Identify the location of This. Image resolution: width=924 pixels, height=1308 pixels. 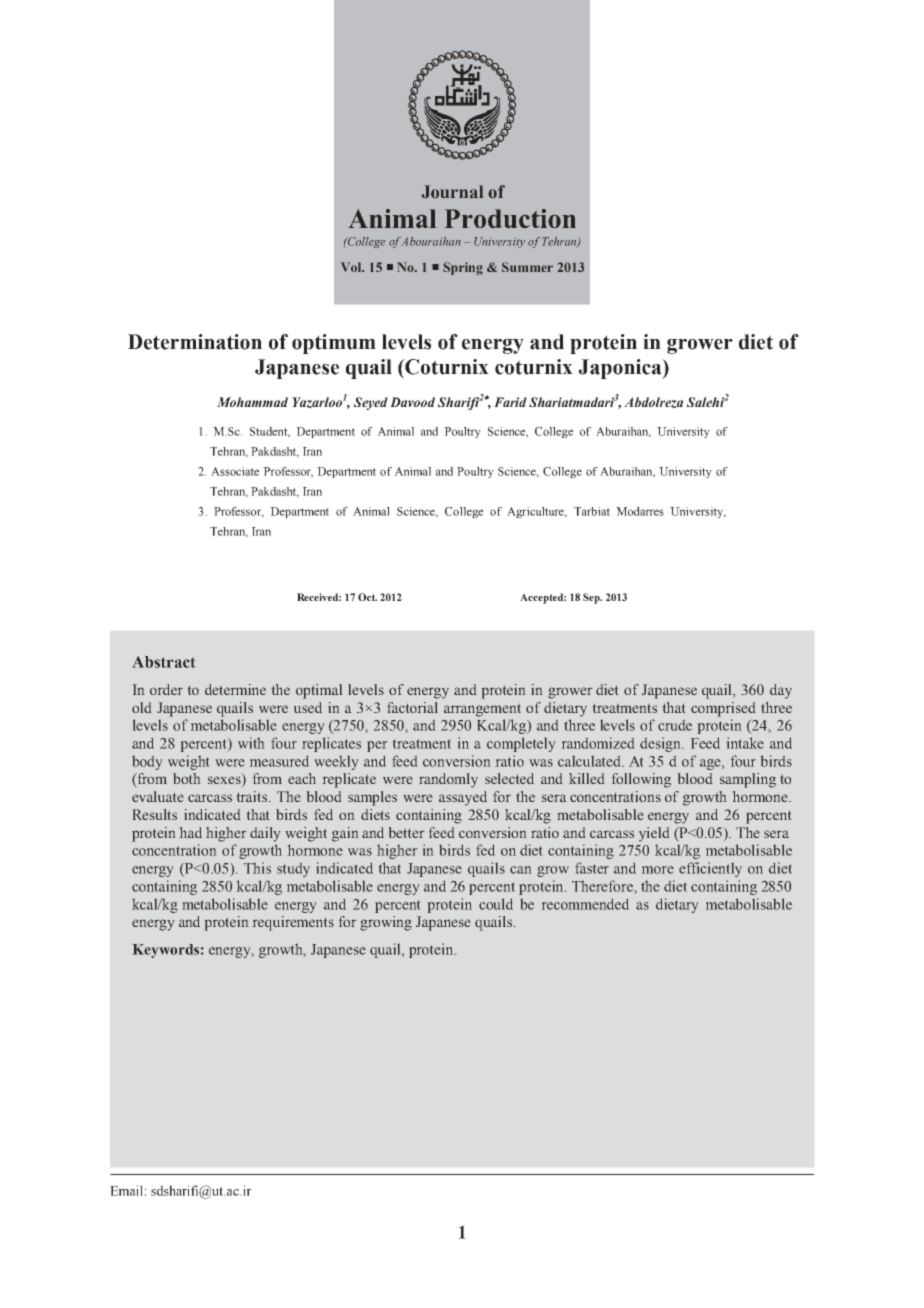
(257, 868).
